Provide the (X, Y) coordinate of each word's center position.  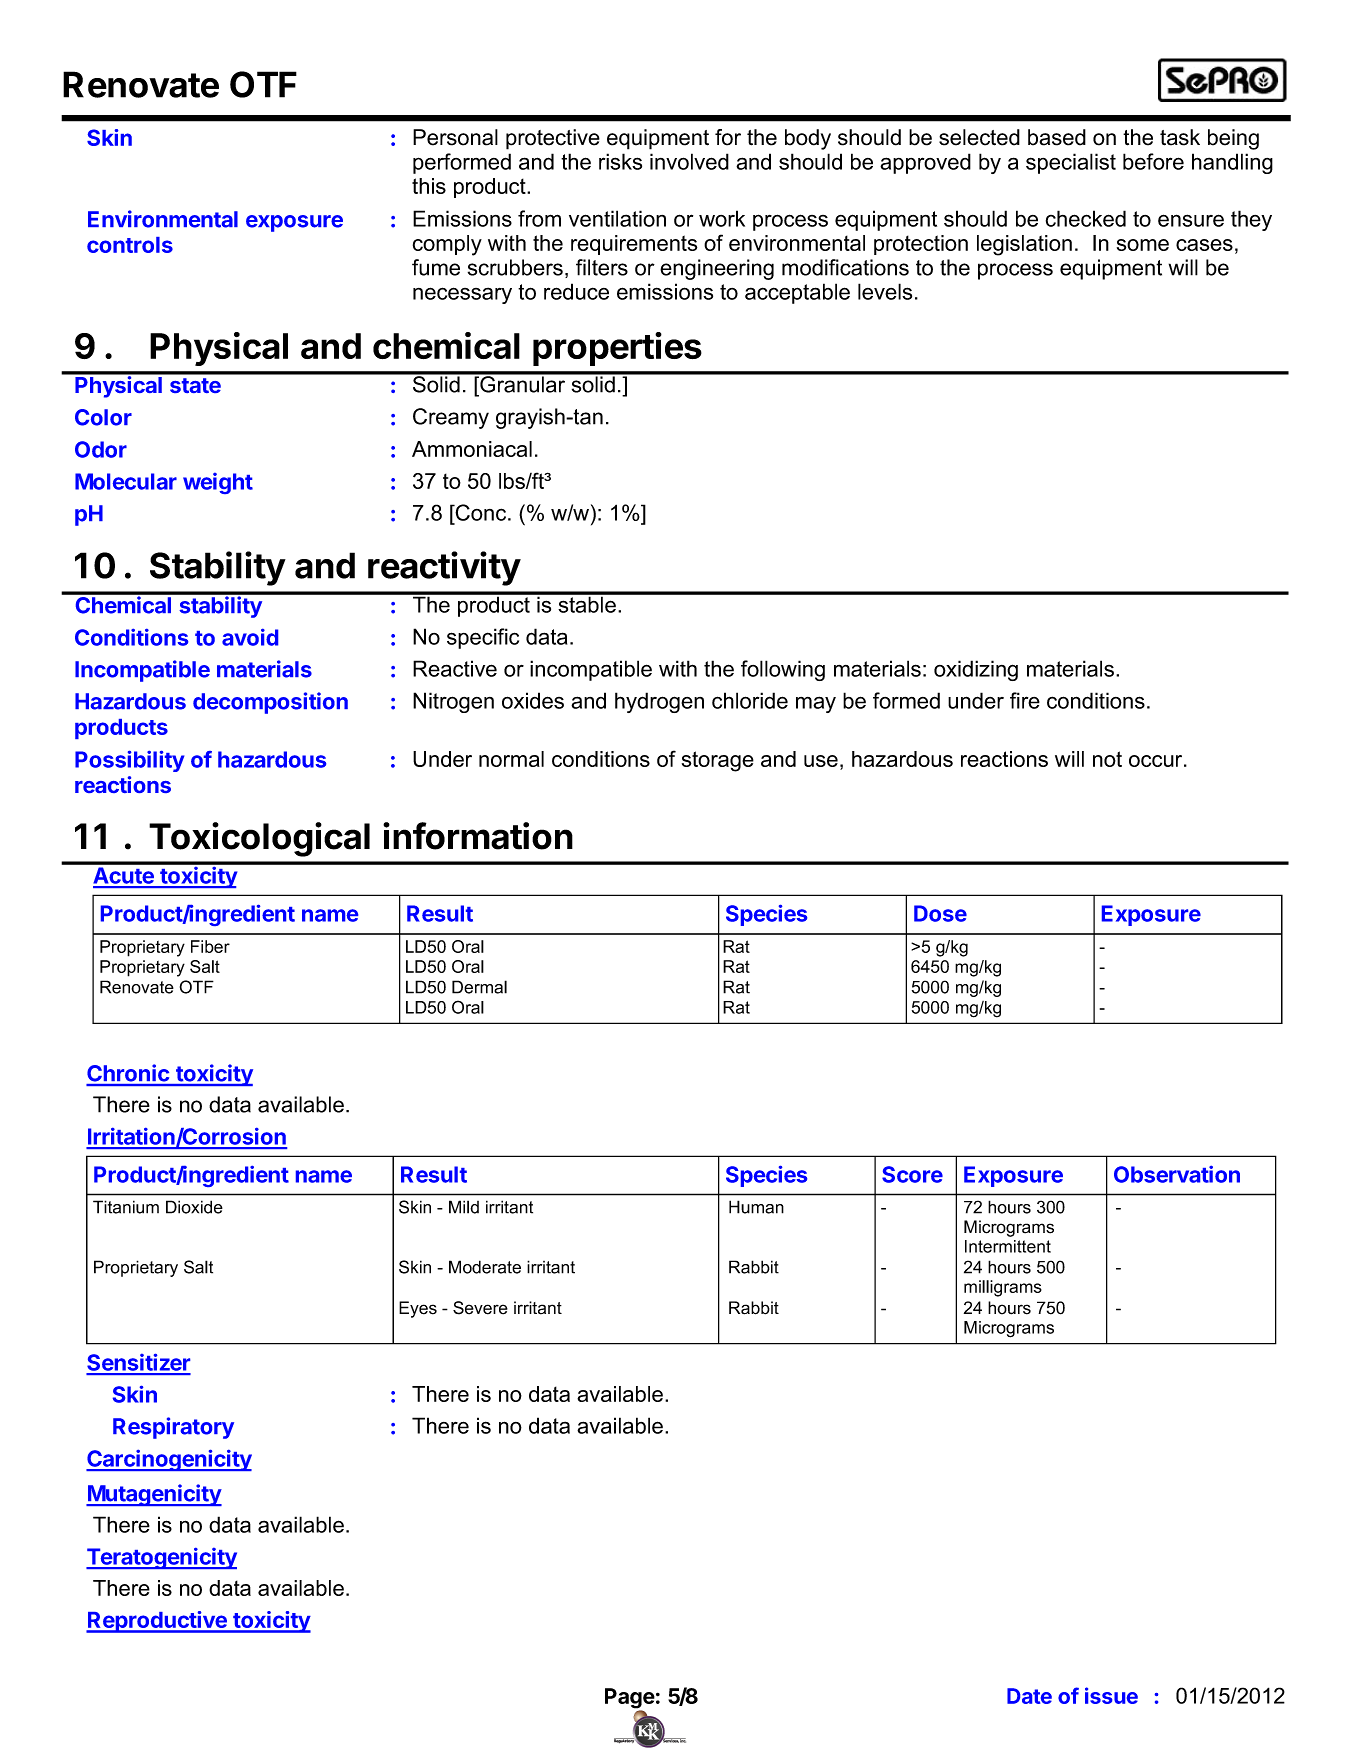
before (1153, 161)
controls (130, 245)
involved (689, 161)
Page (630, 1699)
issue (1111, 1695)
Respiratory (173, 1428)
